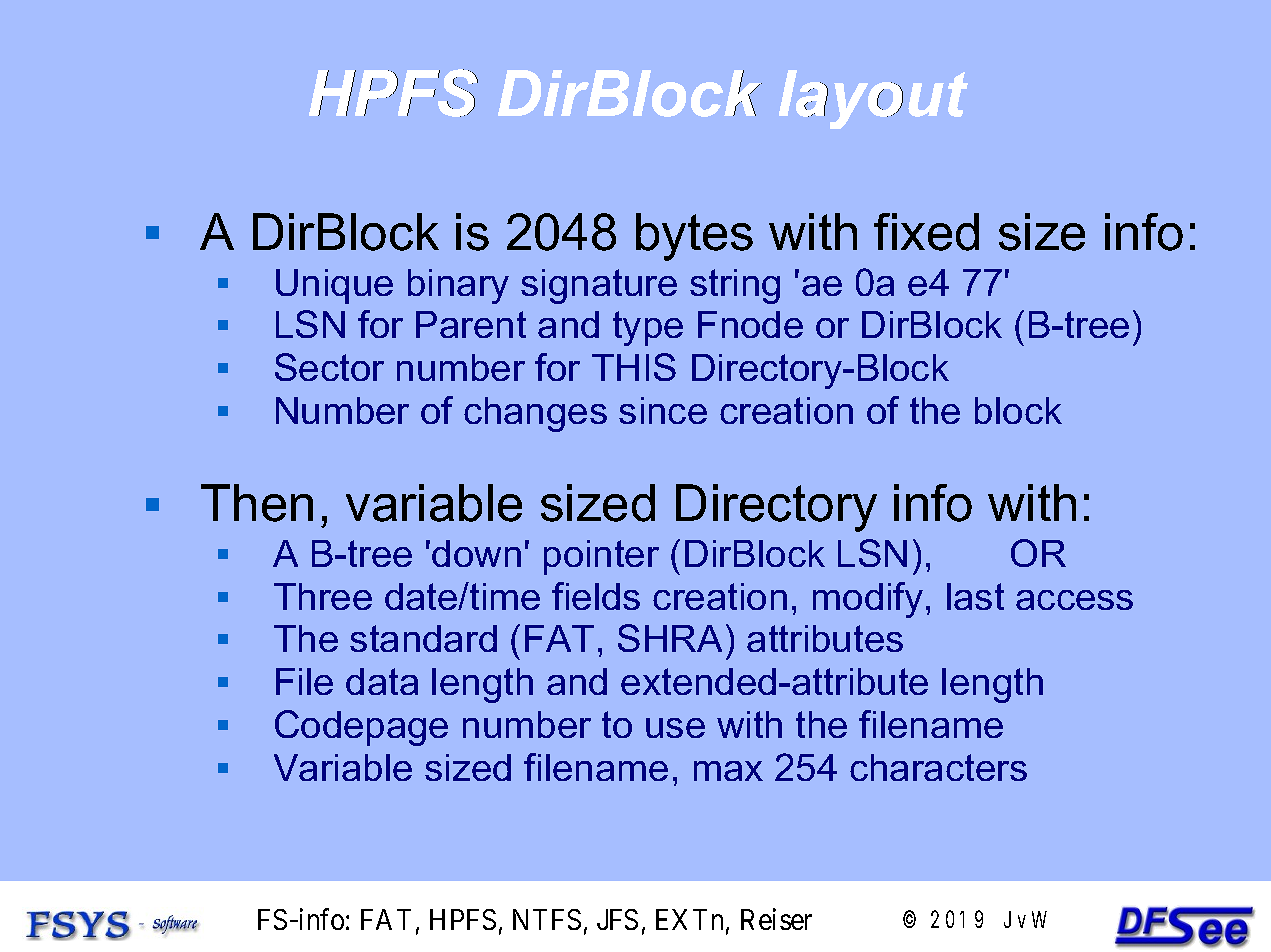  I want to click on fixed, so click(926, 232).
